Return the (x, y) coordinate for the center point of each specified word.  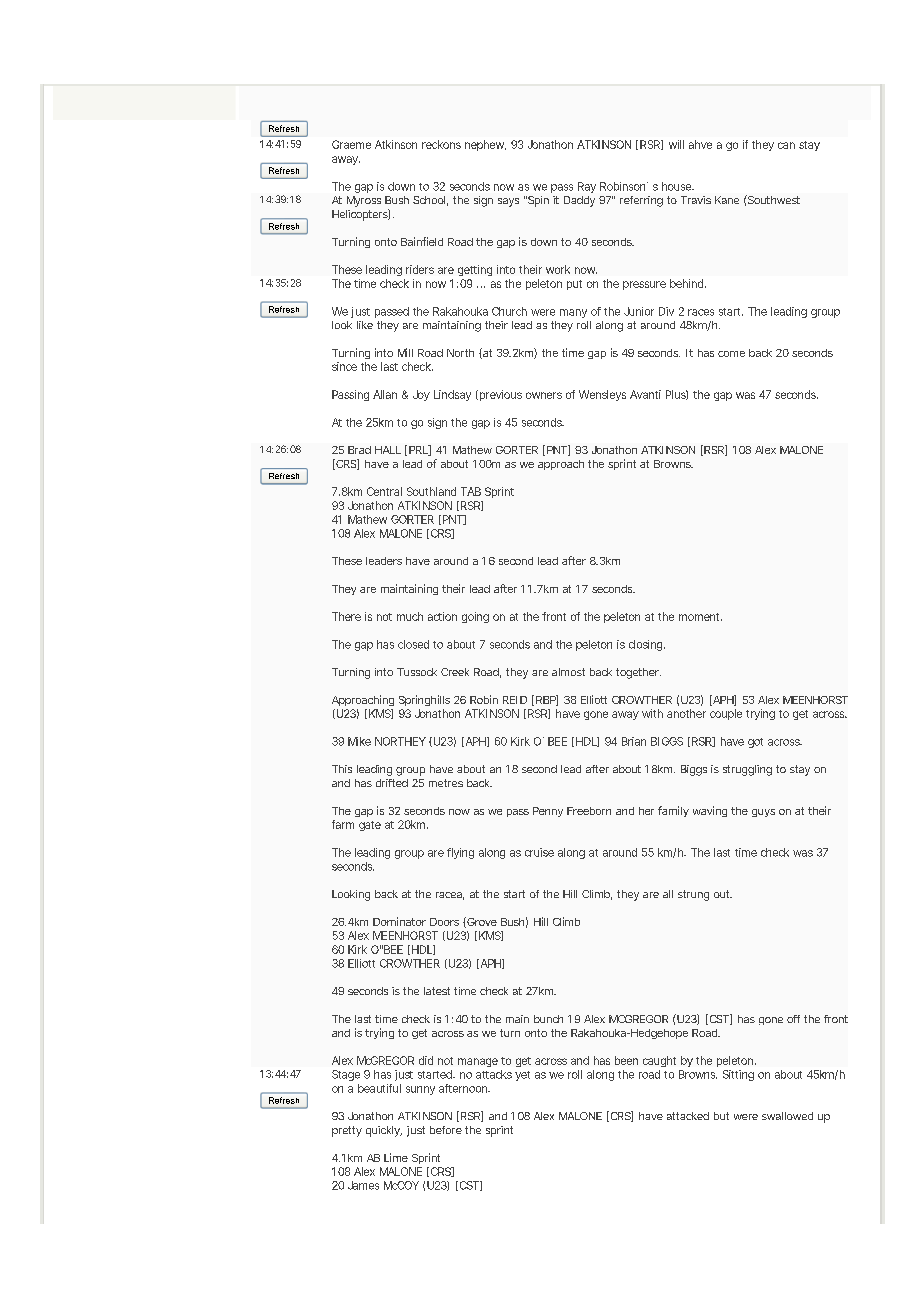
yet (522, 1076)
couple (726, 714)
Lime (396, 1157)
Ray (587, 187)
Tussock (417, 672)
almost (568, 672)
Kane (727, 200)
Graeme (351, 144)
